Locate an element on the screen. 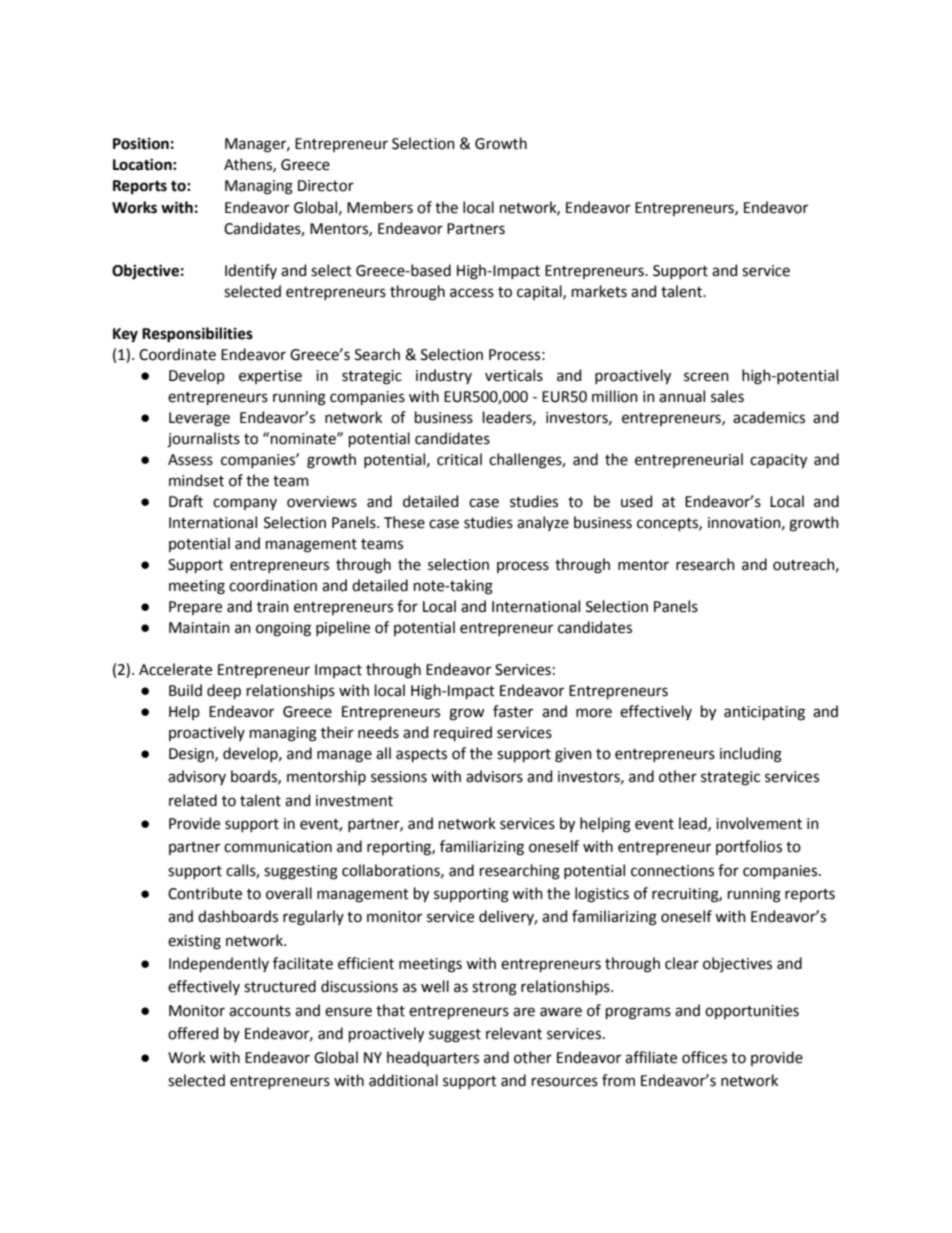  anticipating is located at coordinates (764, 713).
